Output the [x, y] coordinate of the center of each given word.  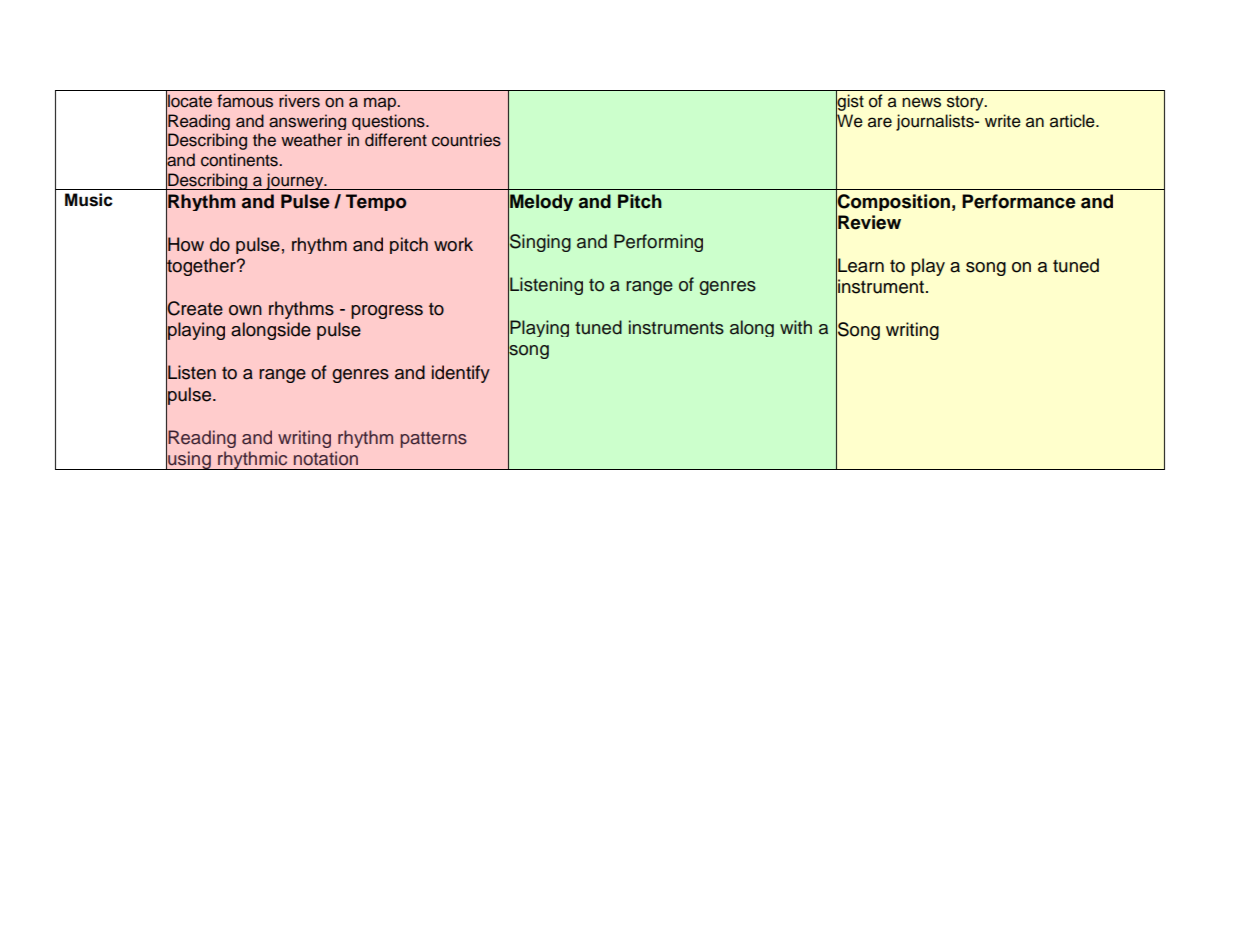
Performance [1019, 201]
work [453, 244]
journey [295, 181]
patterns [433, 440]
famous [245, 101]
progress [387, 312]
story [966, 103]
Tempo [376, 202]
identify [461, 374]
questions [389, 122]
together [202, 267]
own [245, 310]
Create [194, 308]
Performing [658, 243]
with [796, 327]
